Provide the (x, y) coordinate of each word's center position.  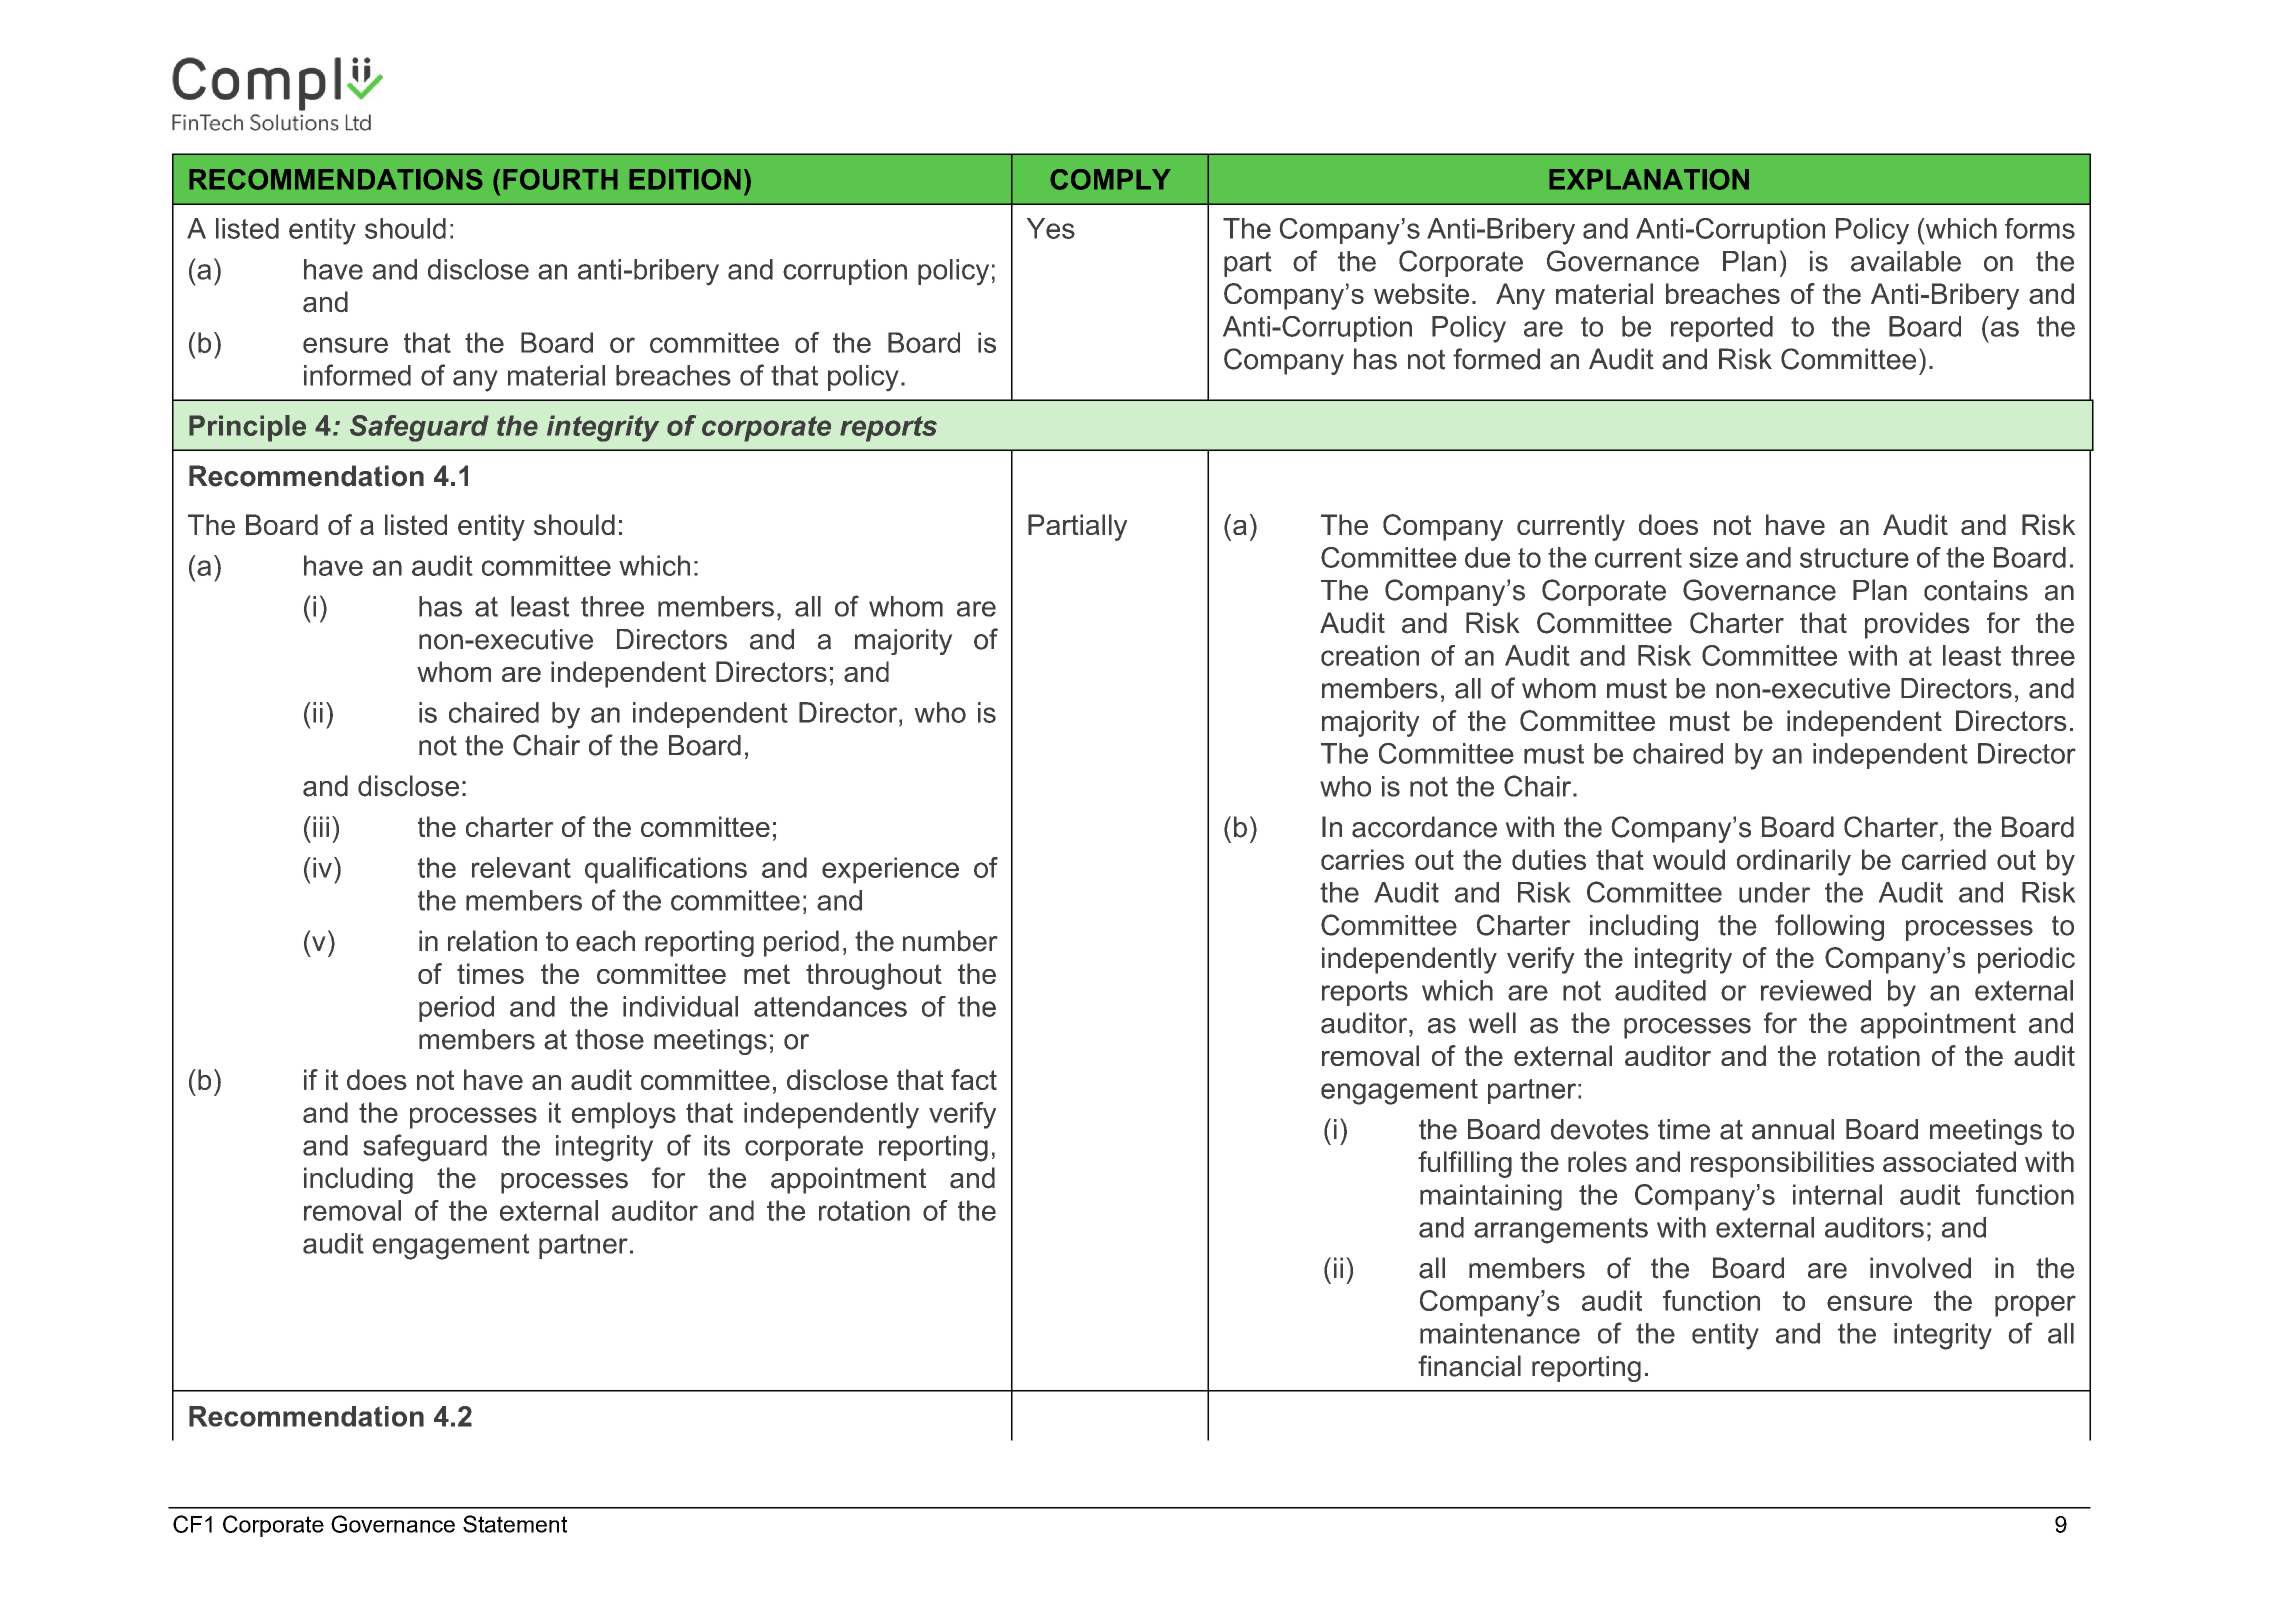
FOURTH (560, 179)
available (1906, 261)
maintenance (1500, 1333)
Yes (1051, 228)
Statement (515, 1524)
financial (1469, 1366)
